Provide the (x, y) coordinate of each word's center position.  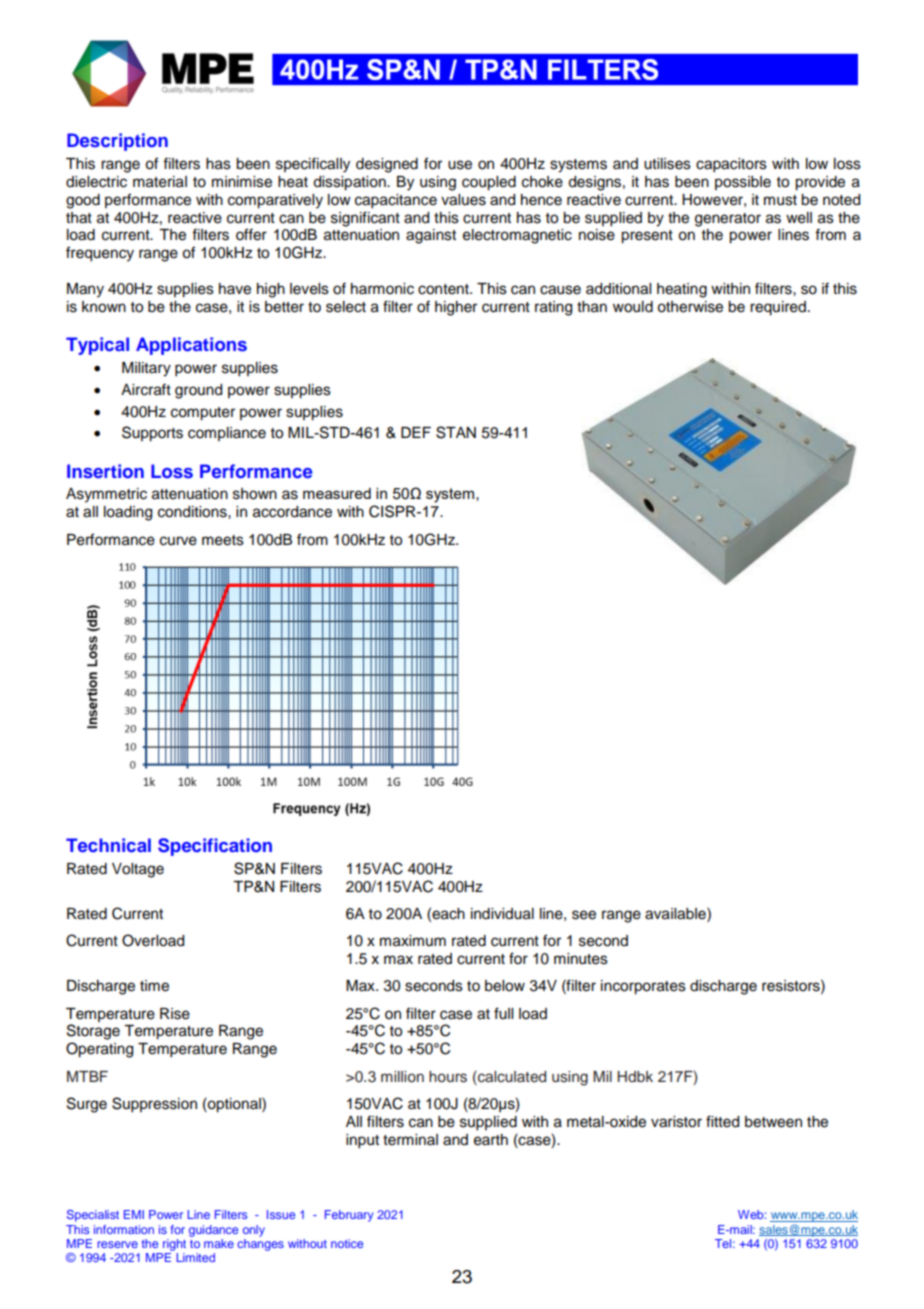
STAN (456, 432)
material (160, 182)
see (584, 915)
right (174, 1245)
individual (502, 914)
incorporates (643, 987)
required (778, 308)
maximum (413, 941)
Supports (152, 434)
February (349, 1216)
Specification (215, 847)
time (154, 986)
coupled (489, 183)
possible (743, 183)
